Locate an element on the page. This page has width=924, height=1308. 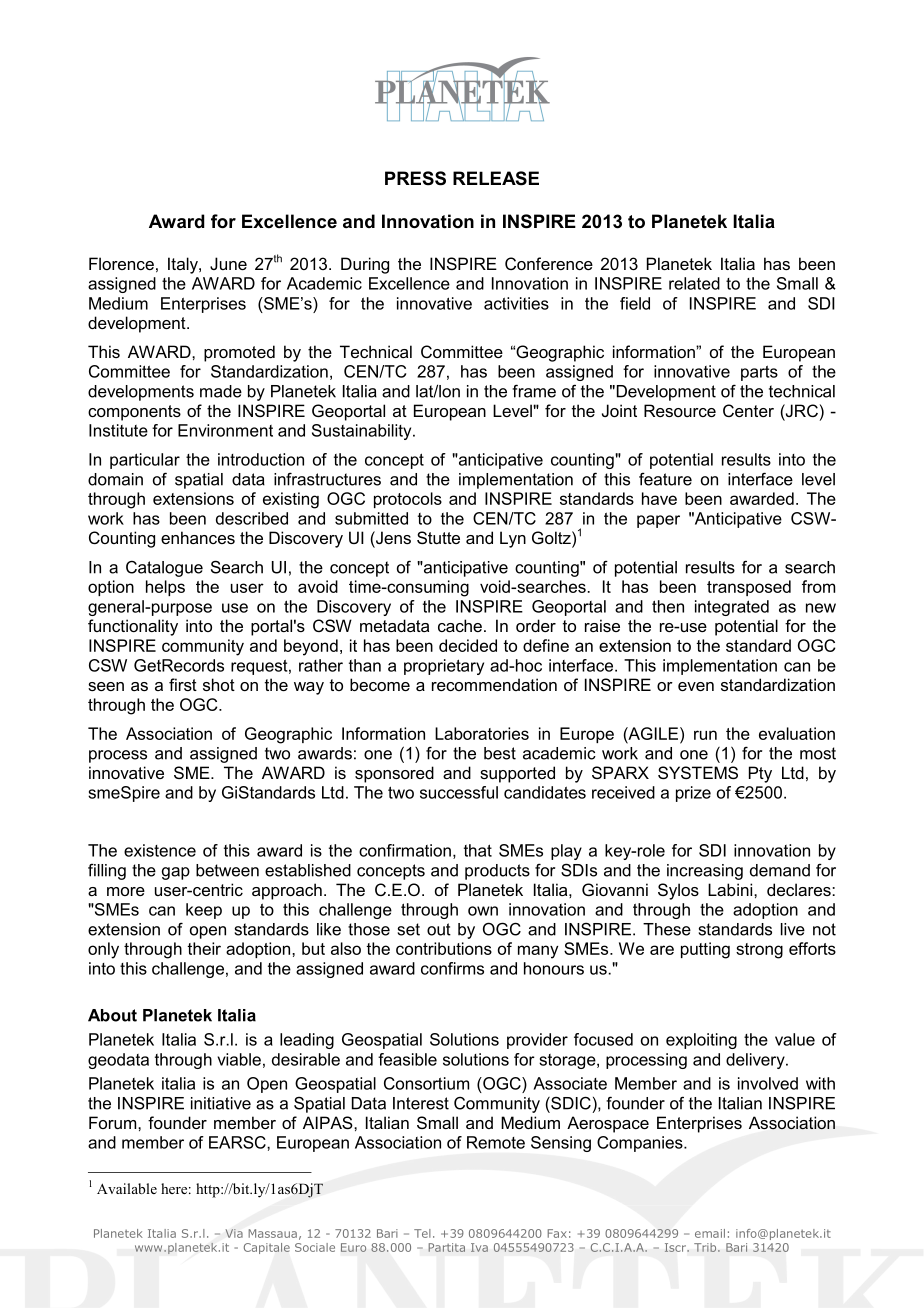
Available is located at coordinates (127, 1188).
